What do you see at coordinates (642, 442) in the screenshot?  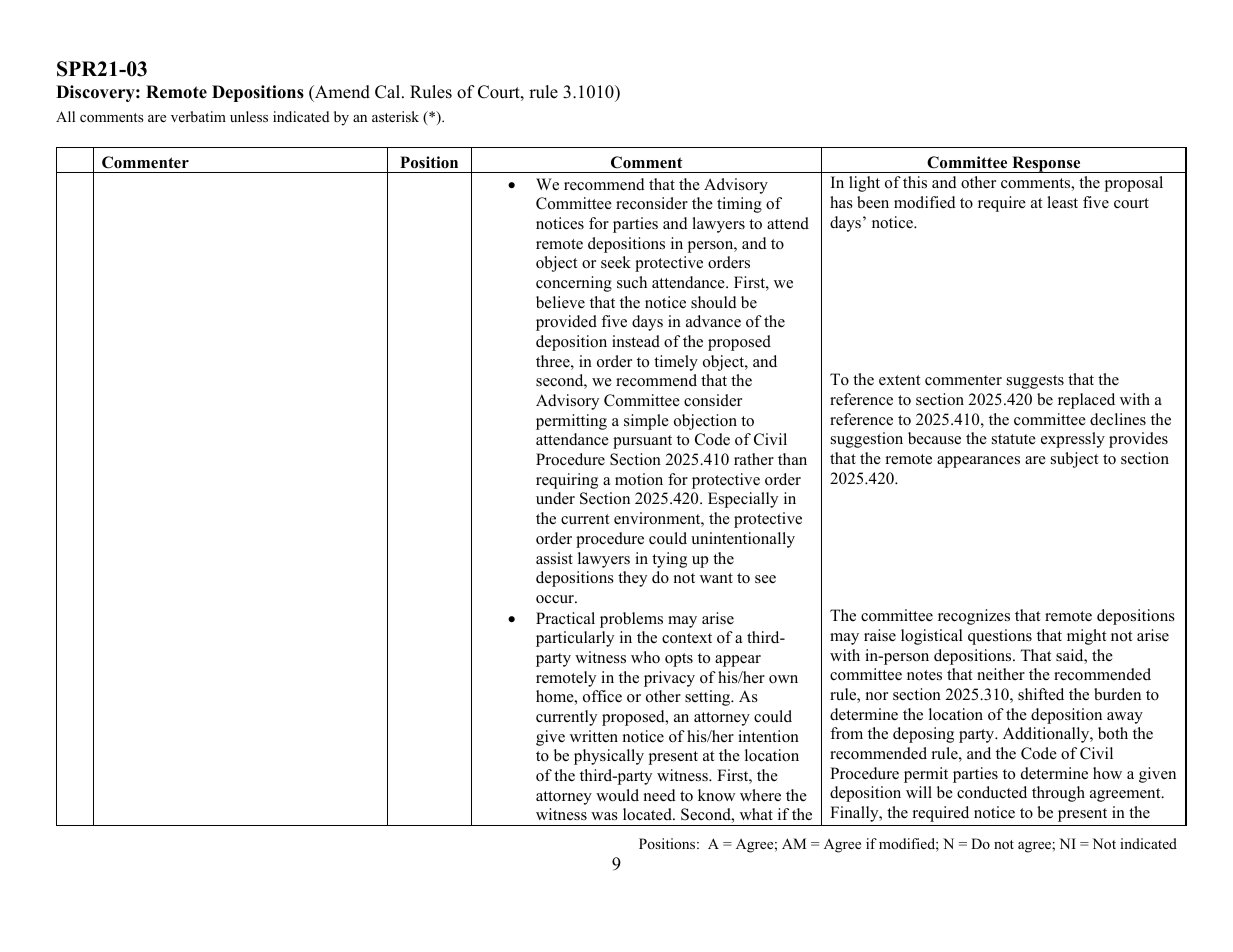 I see `pursuant` at bounding box center [642, 442].
